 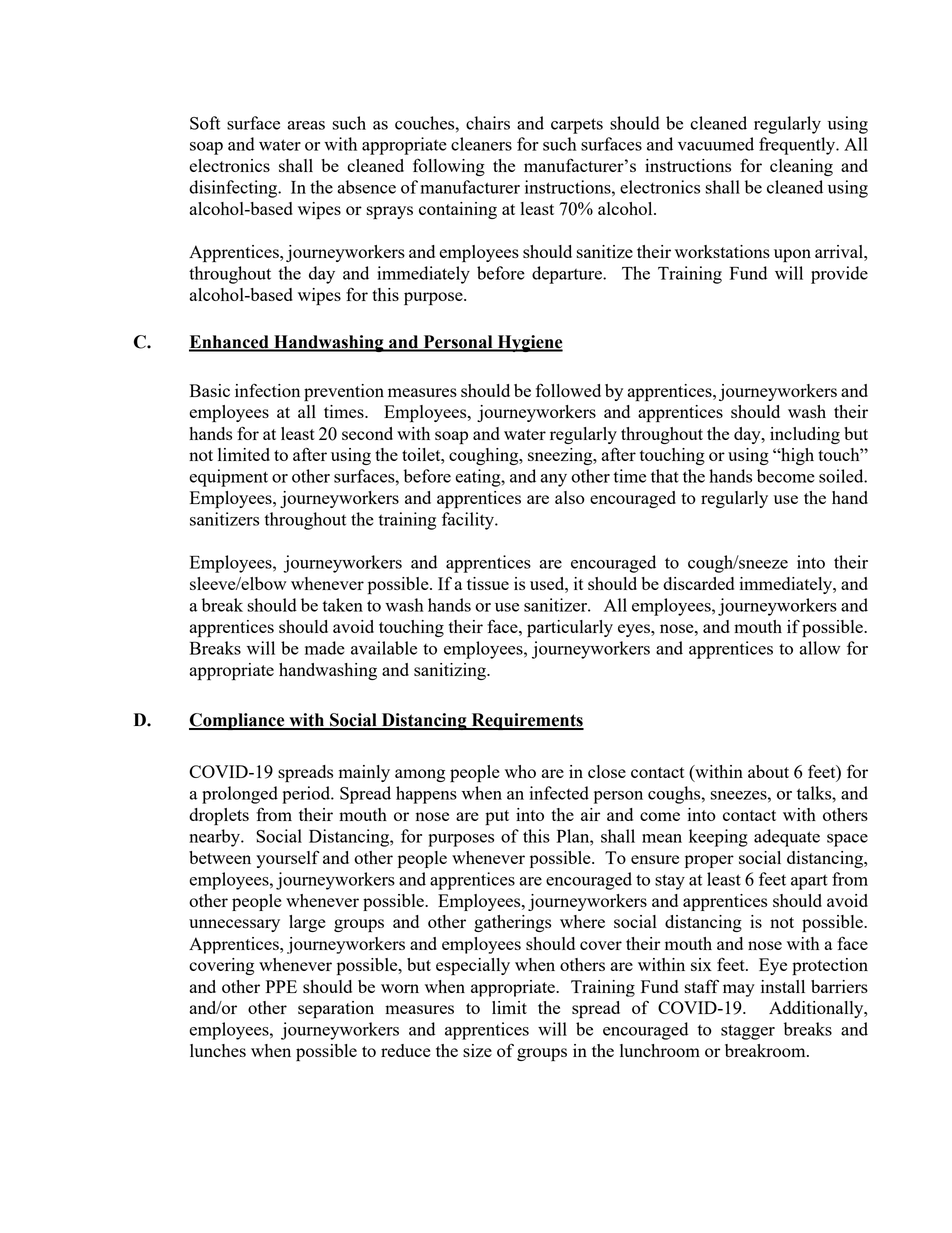 I want to click on frequently, so click(x=798, y=146).
